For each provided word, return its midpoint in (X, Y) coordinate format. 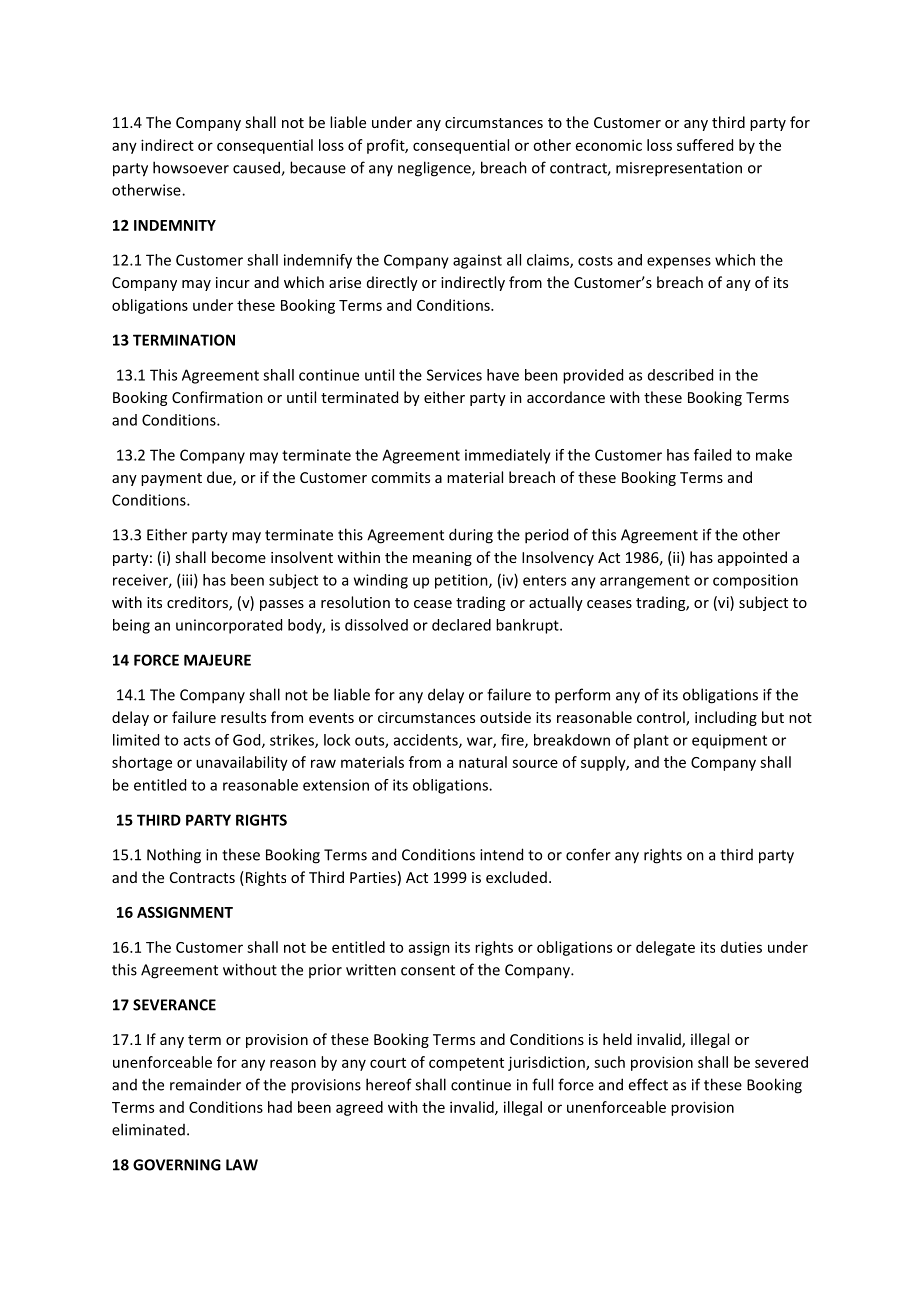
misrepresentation (679, 169)
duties (741, 947)
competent (466, 1064)
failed (712, 455)
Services (454, 375)
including (726, 718)
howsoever (191, 167)
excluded (516, 877)
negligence (435, 169)
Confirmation (217, 397)
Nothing (174, 856)
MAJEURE (217, 660)
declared (461, 625)
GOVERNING (177, 1165)
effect (648, 1084)
